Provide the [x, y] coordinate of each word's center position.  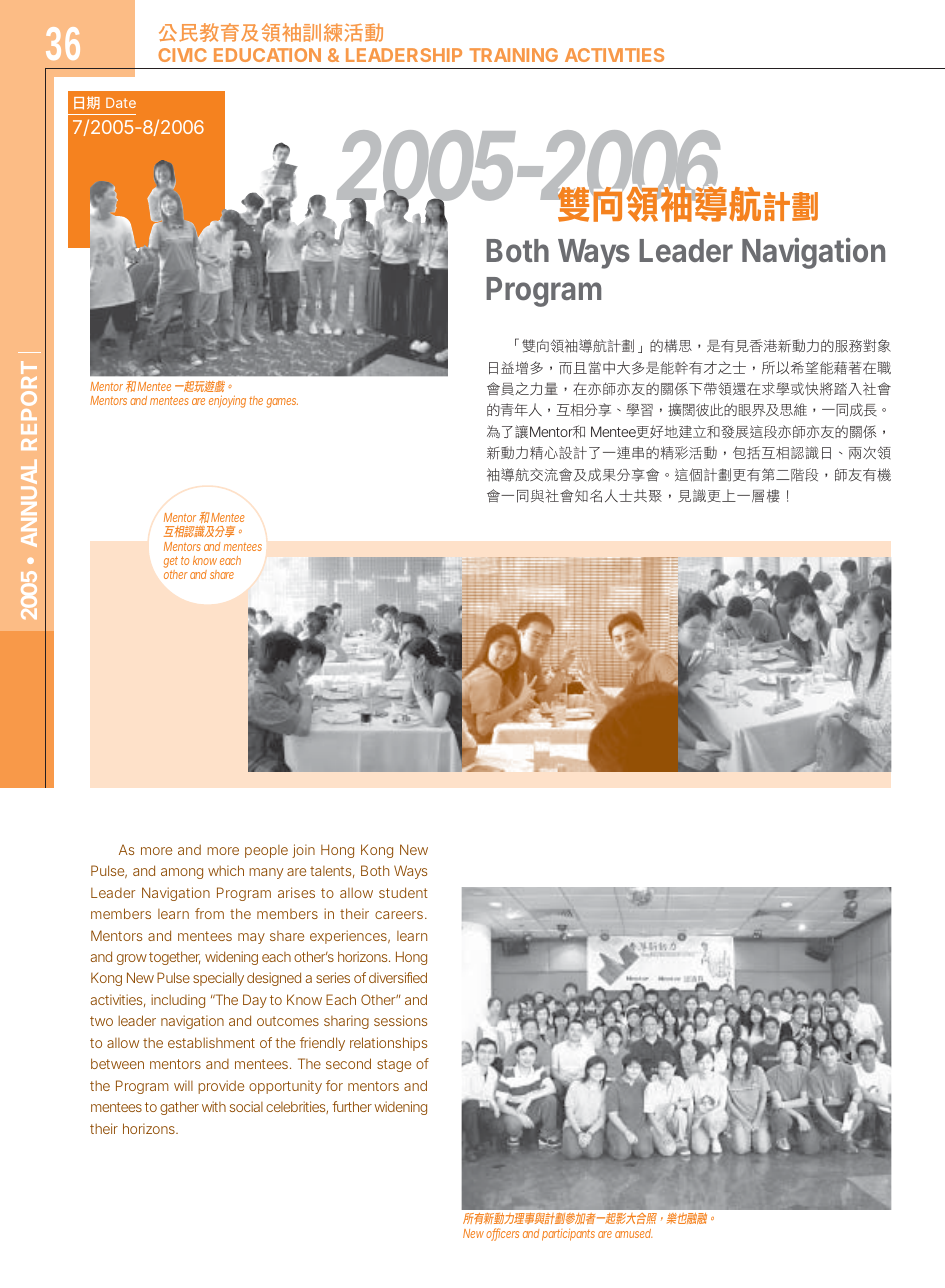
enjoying [227, 401]
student [403, 892]
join [303, 851]
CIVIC [182, 55]
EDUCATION [267, 55]
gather [179, 1108]
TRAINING [513, 55]
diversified [398, 977]
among [182, 873]
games [282, 403]
